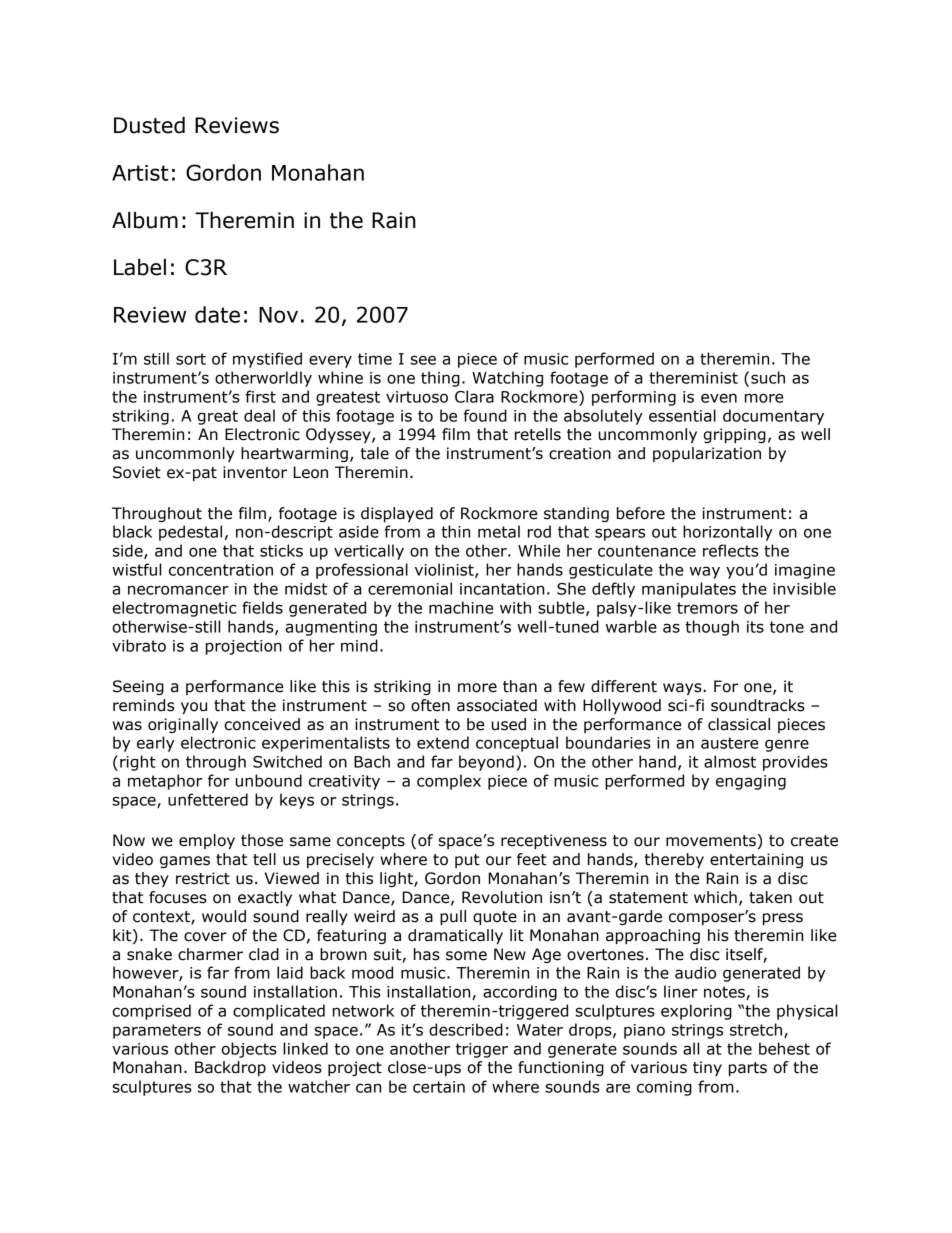 This screenshot has width=952, height=1233. Describe the element at coordinates (715, 897) in the screenshot. I see `which` at that location.
